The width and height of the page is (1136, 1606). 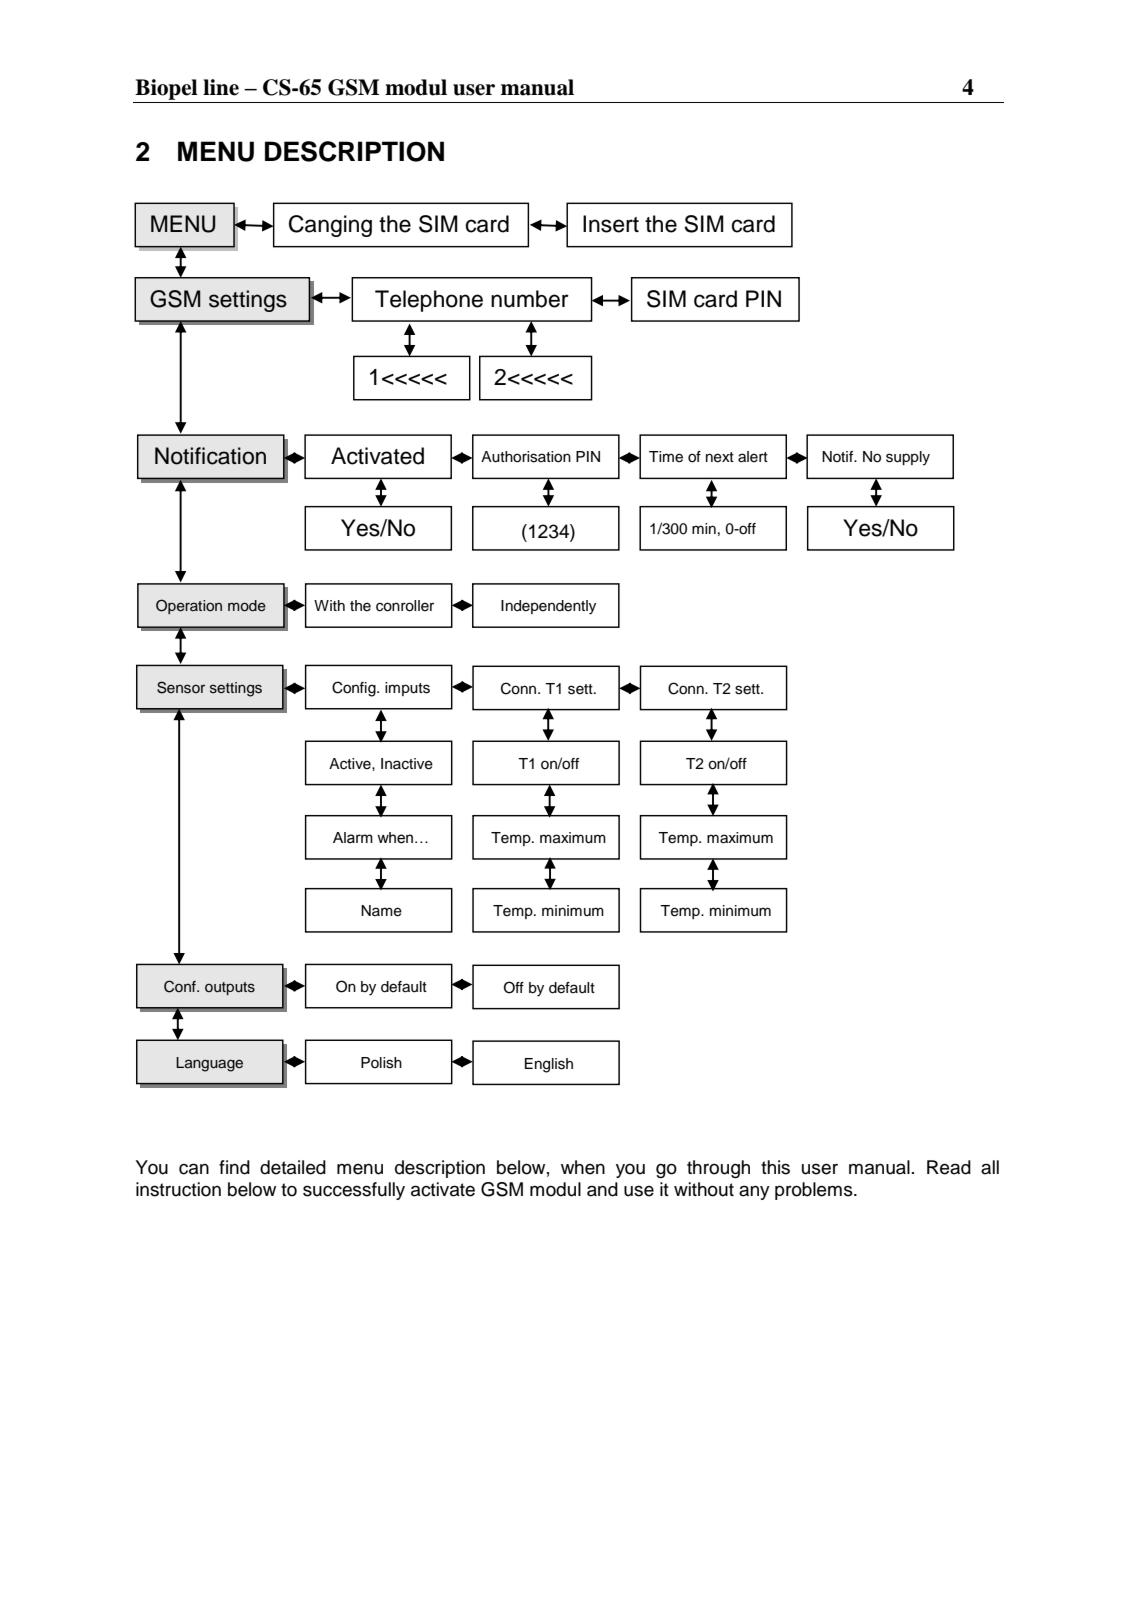 What do you see at coordinates (602, 1189) in the page?
I see `and` at bounding box center [602, 1189].
